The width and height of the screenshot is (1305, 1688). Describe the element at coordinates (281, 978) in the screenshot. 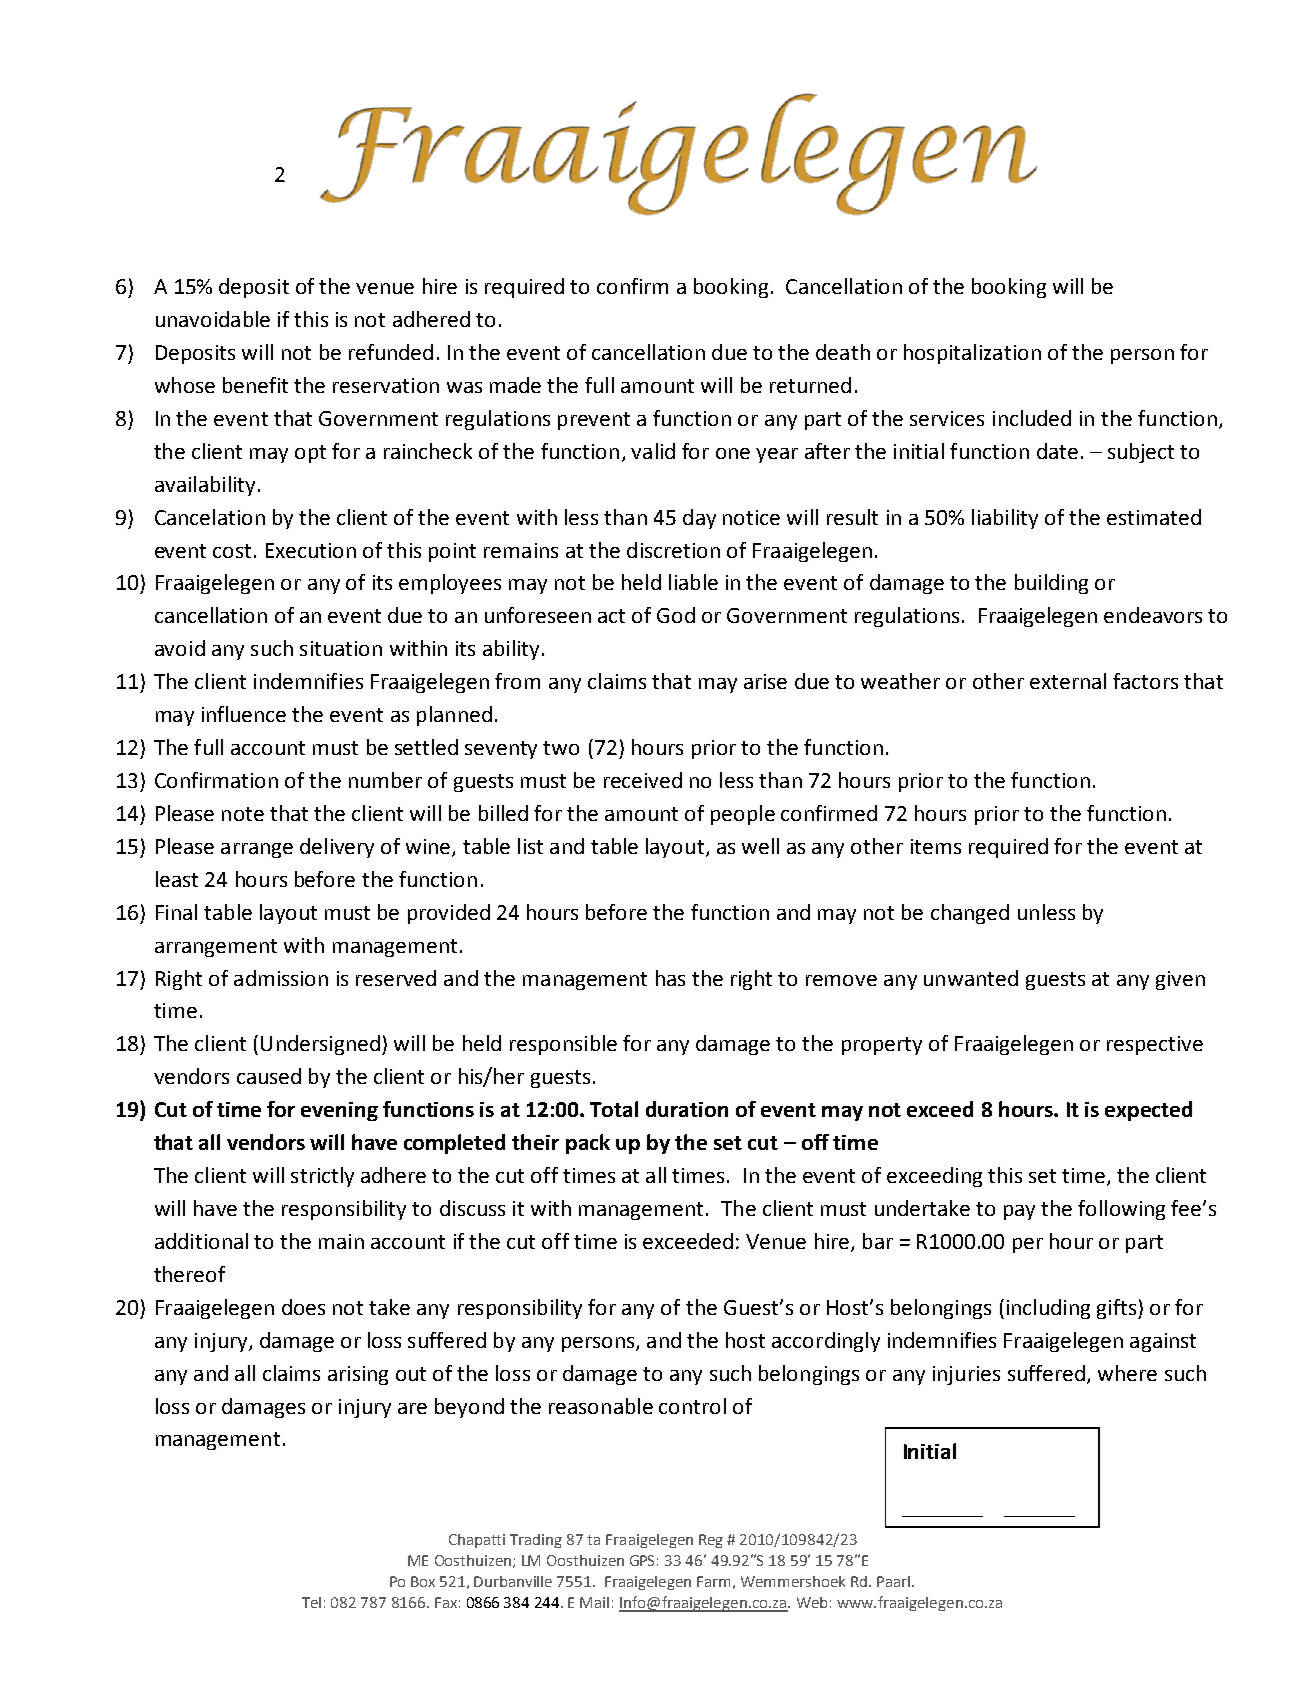

I see `admission` at that location.
